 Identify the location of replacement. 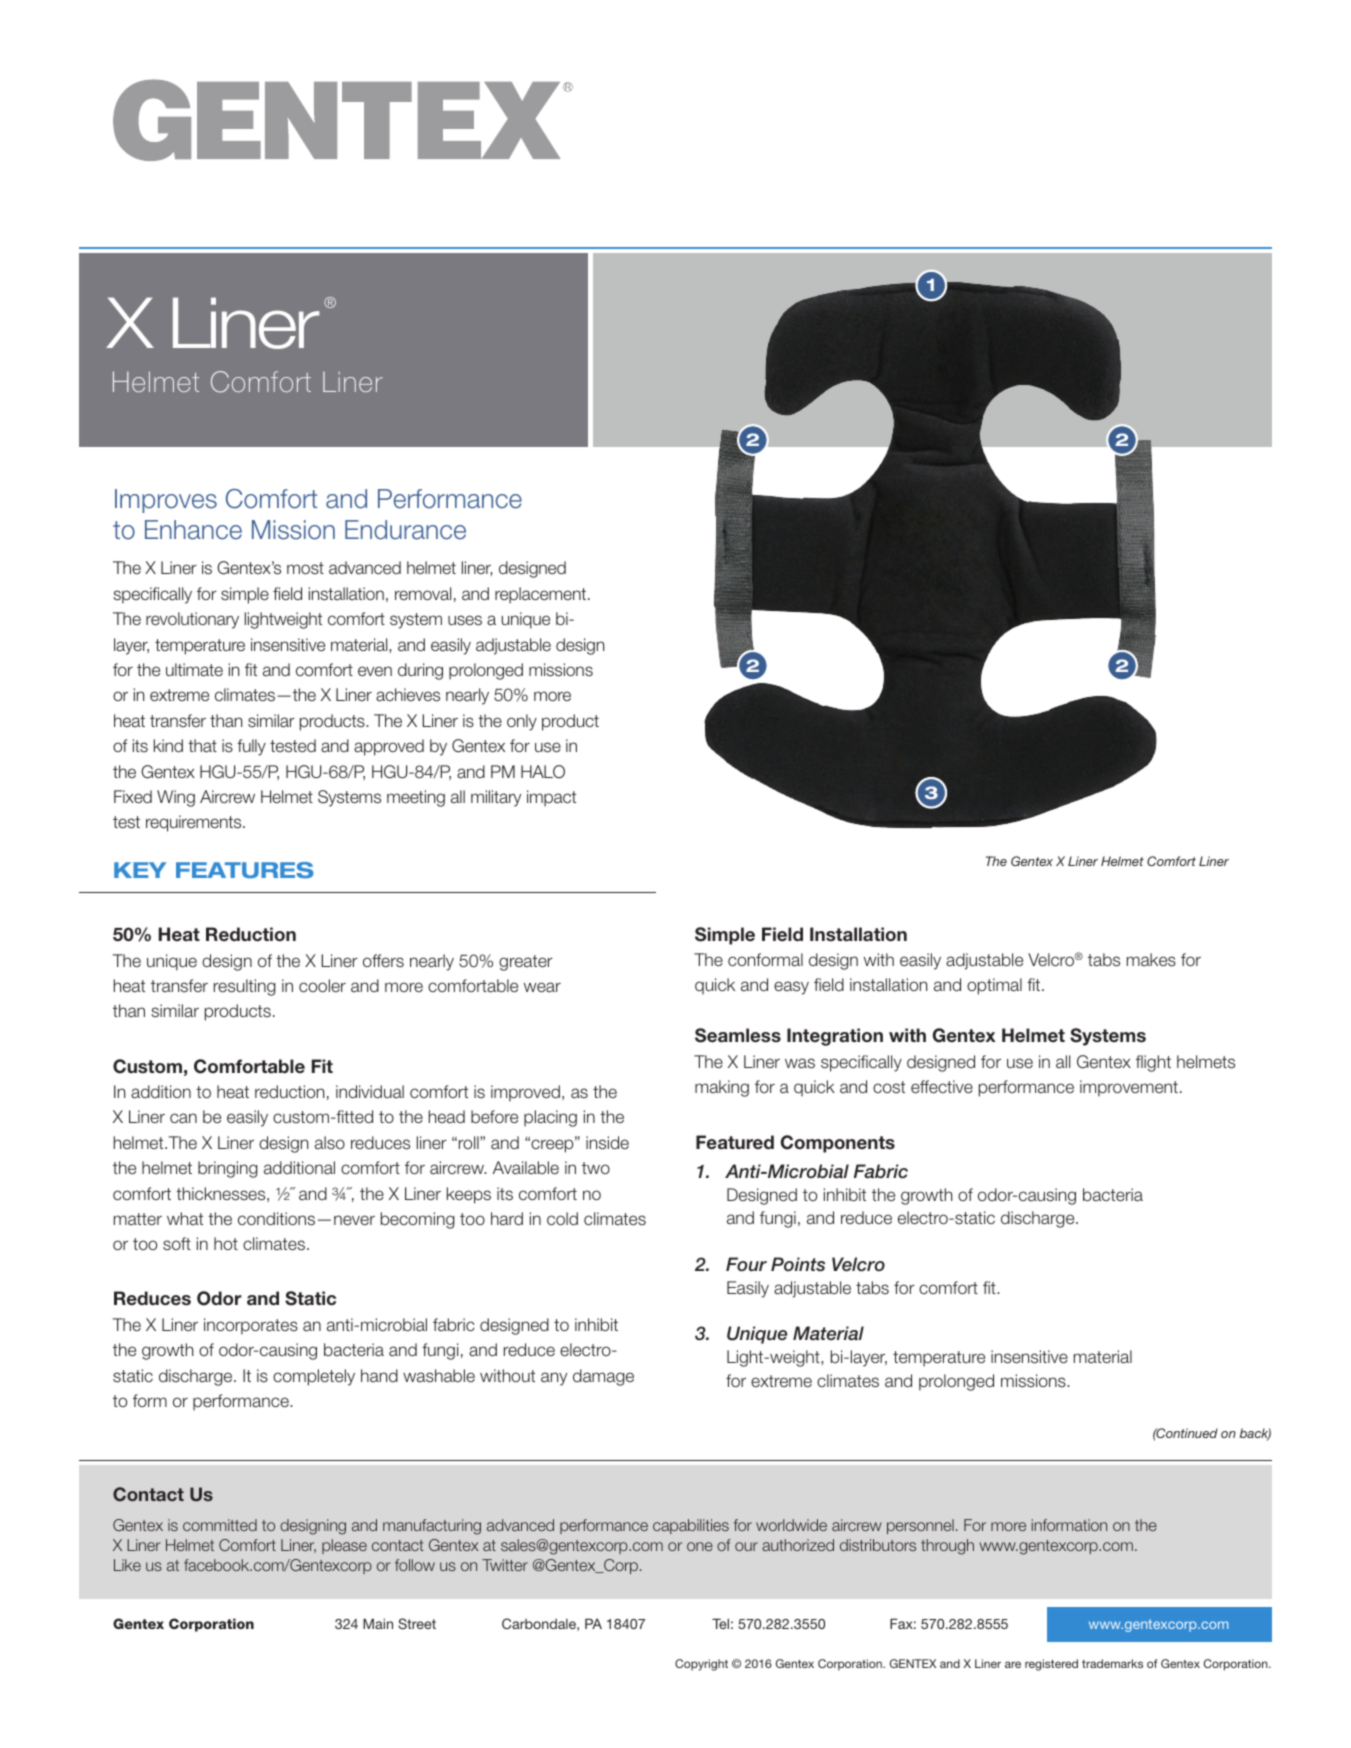
(540, 595).
